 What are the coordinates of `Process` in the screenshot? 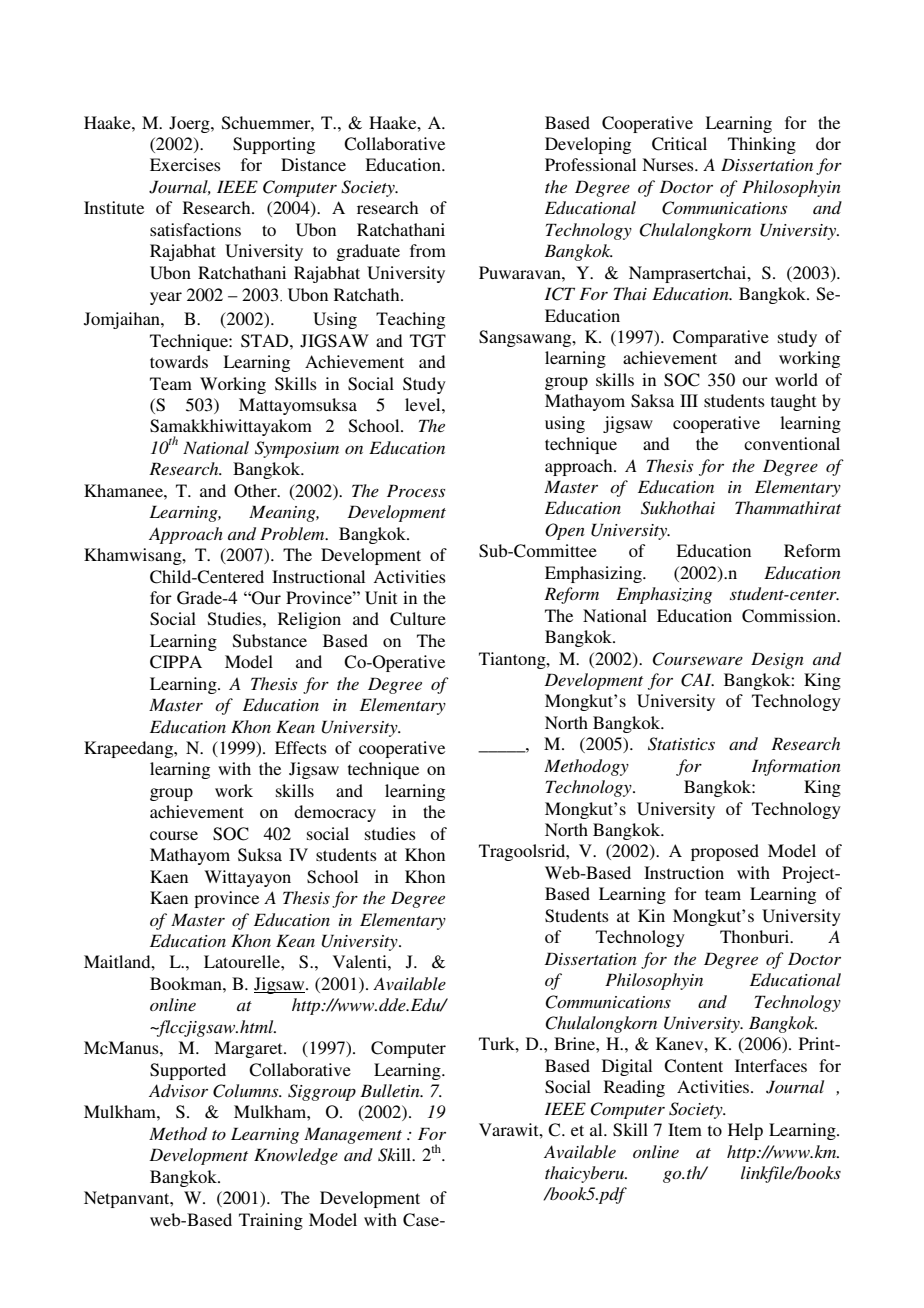 It's located at (416, 490).
